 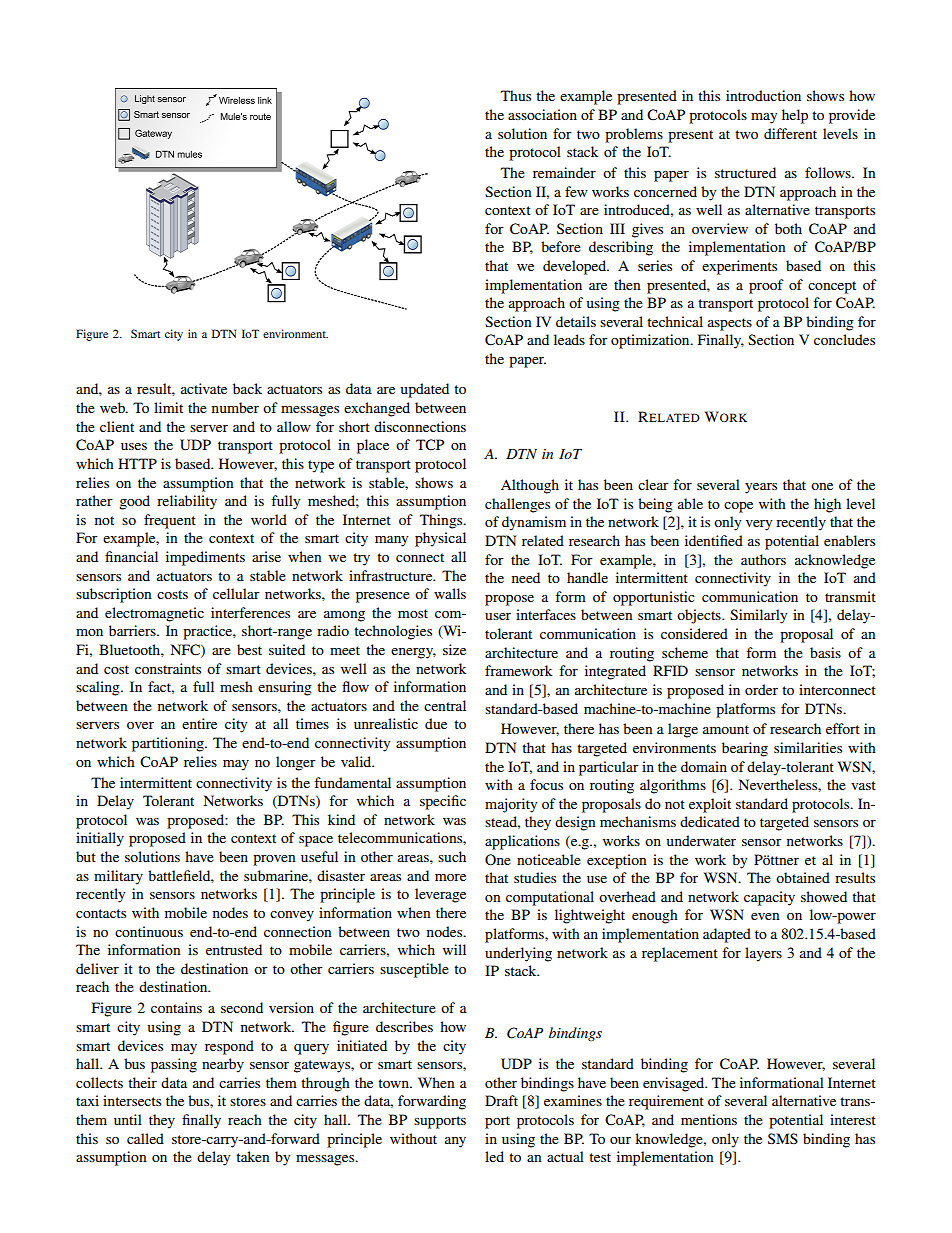 I want to click on mentions, so click(x=709, y=1119).
